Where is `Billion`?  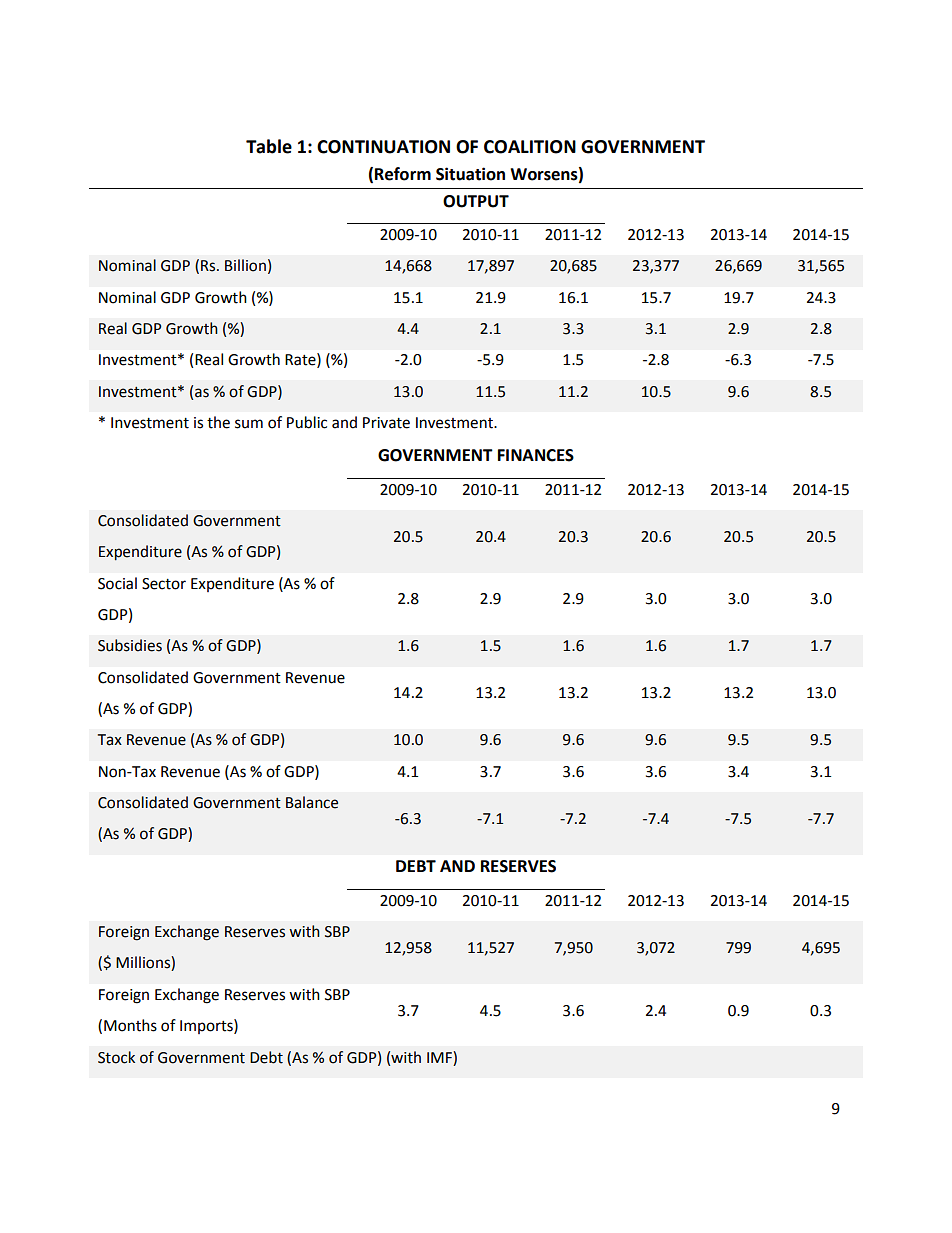 Billion is located at coordinates (245, 265).
